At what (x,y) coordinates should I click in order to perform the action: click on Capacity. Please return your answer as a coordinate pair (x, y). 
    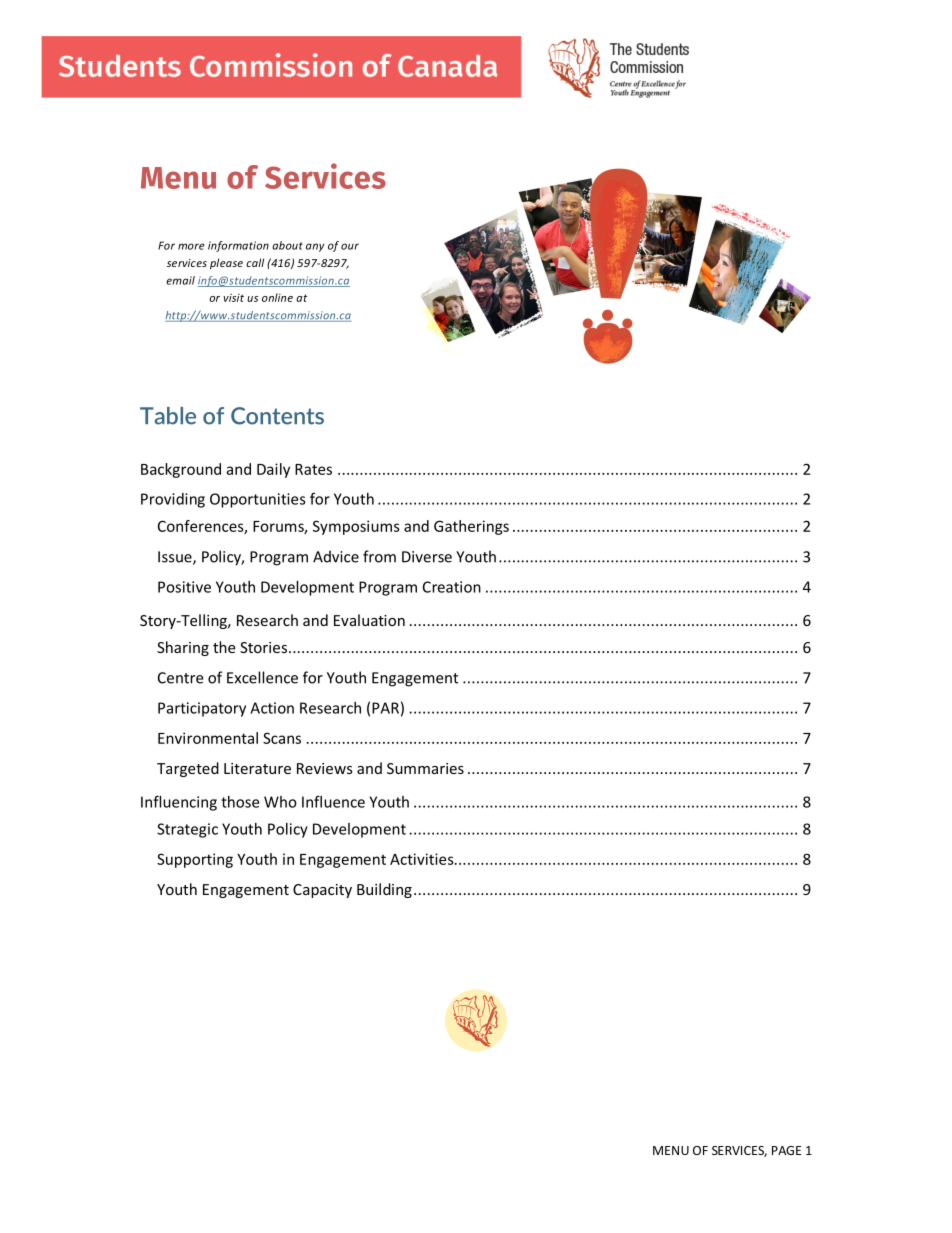
    Looking at the image, I should click on (322, 891).
